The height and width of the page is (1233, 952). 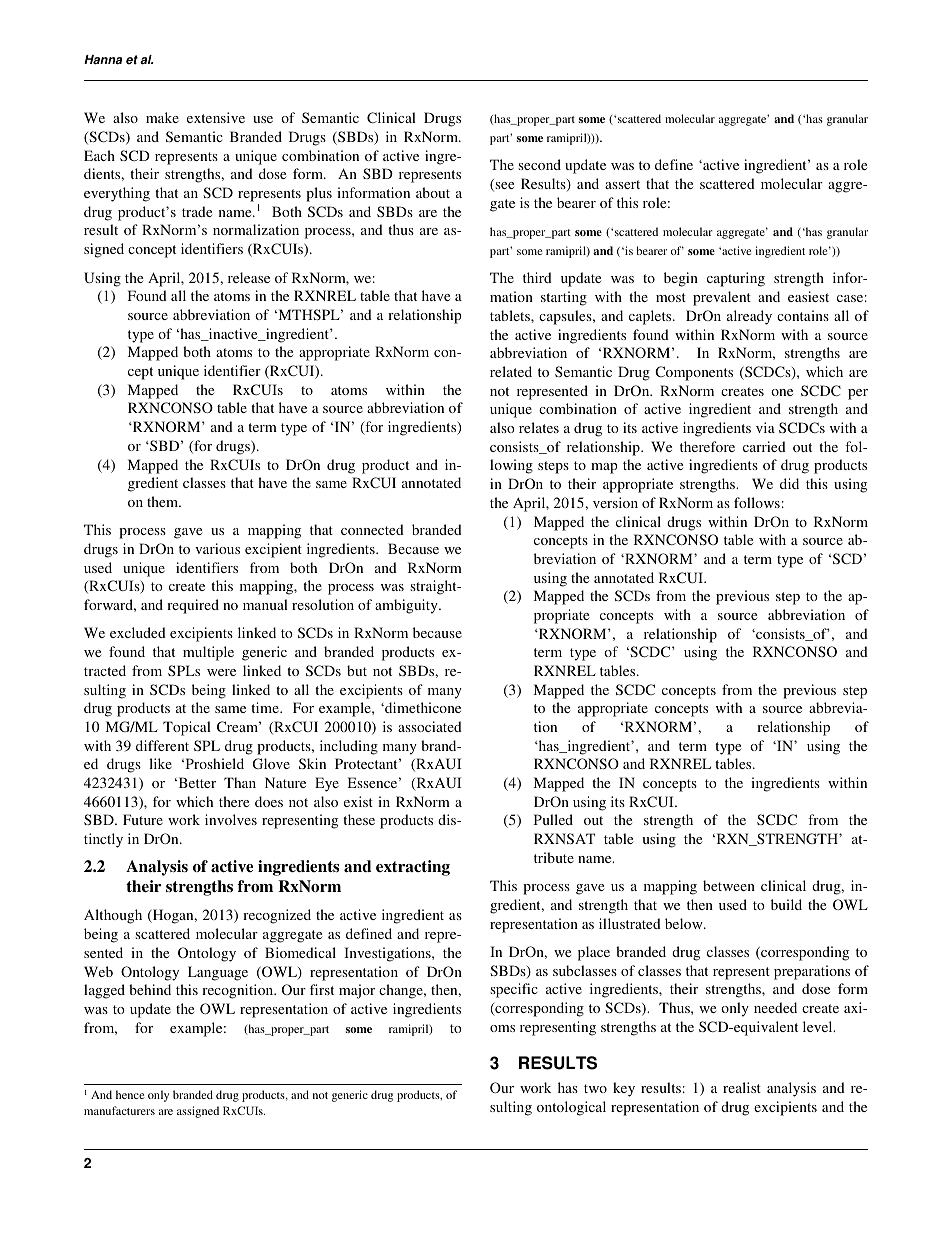 What do you see at coordinates (164, 501) in the page?
I see `them` at bounding box center [164, 501].
